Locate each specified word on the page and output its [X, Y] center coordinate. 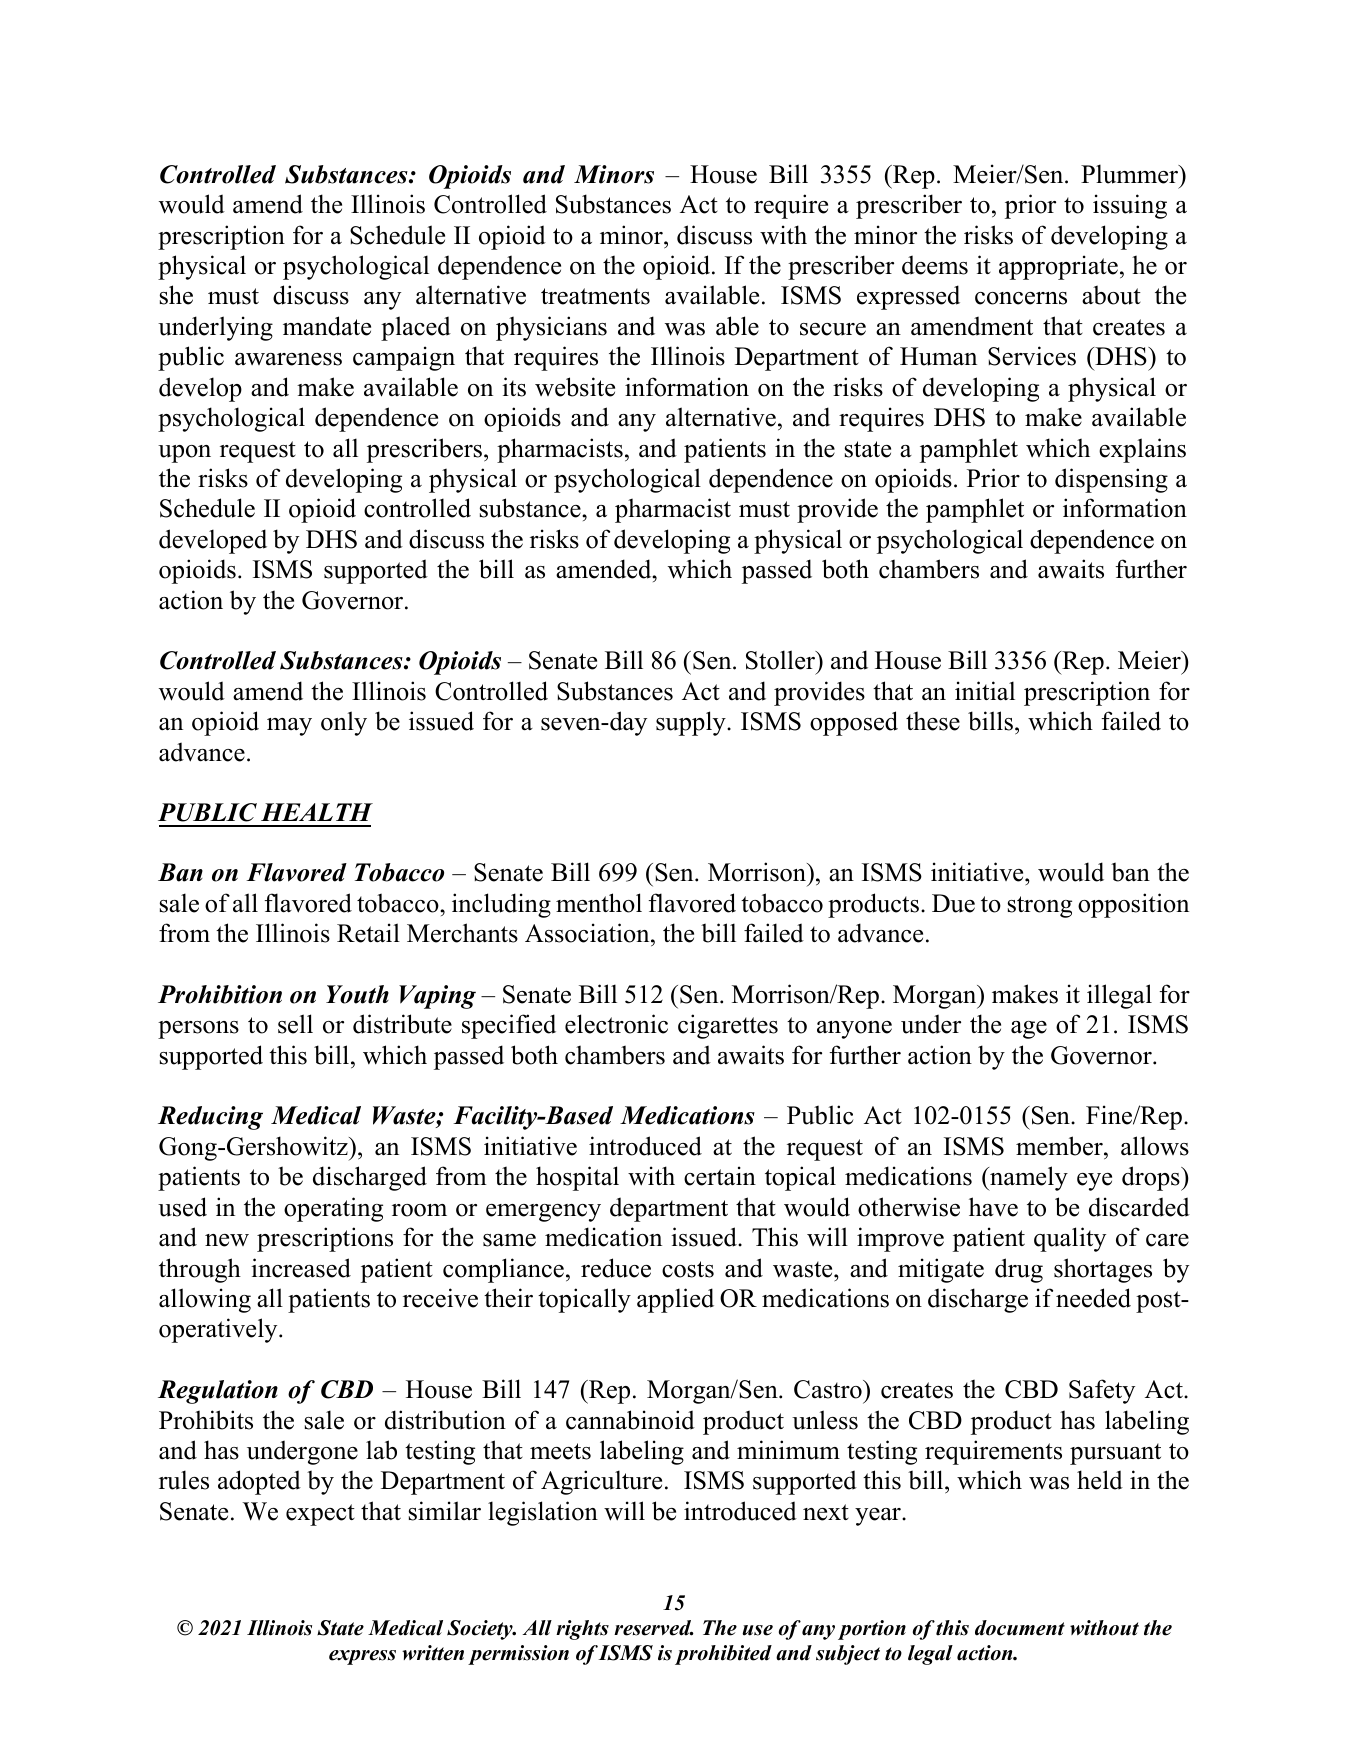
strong [1040, 907]
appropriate [1058, 267]
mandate [327, 326]
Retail [368, 933]
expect [320, 1515]
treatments [595, 296]
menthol [599, 903]
